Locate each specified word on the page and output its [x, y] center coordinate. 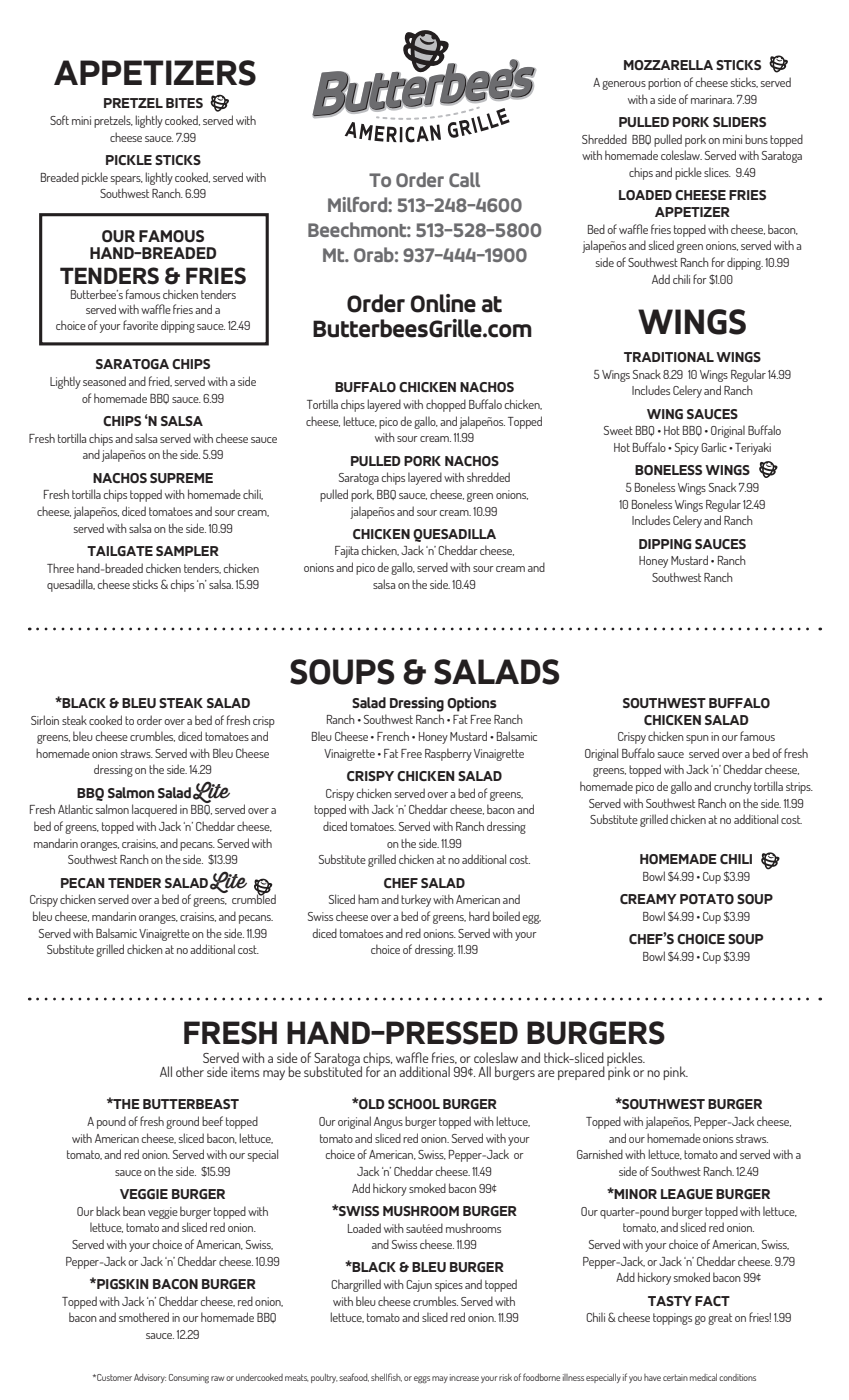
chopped [446, 405]
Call [464, 179]
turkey [416, 900]
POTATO [707, 899]
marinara [712, 99]
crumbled [254, 898]
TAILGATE [120, 551]
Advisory [150, 1378]
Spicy [687, 449]
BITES [184, 103]
